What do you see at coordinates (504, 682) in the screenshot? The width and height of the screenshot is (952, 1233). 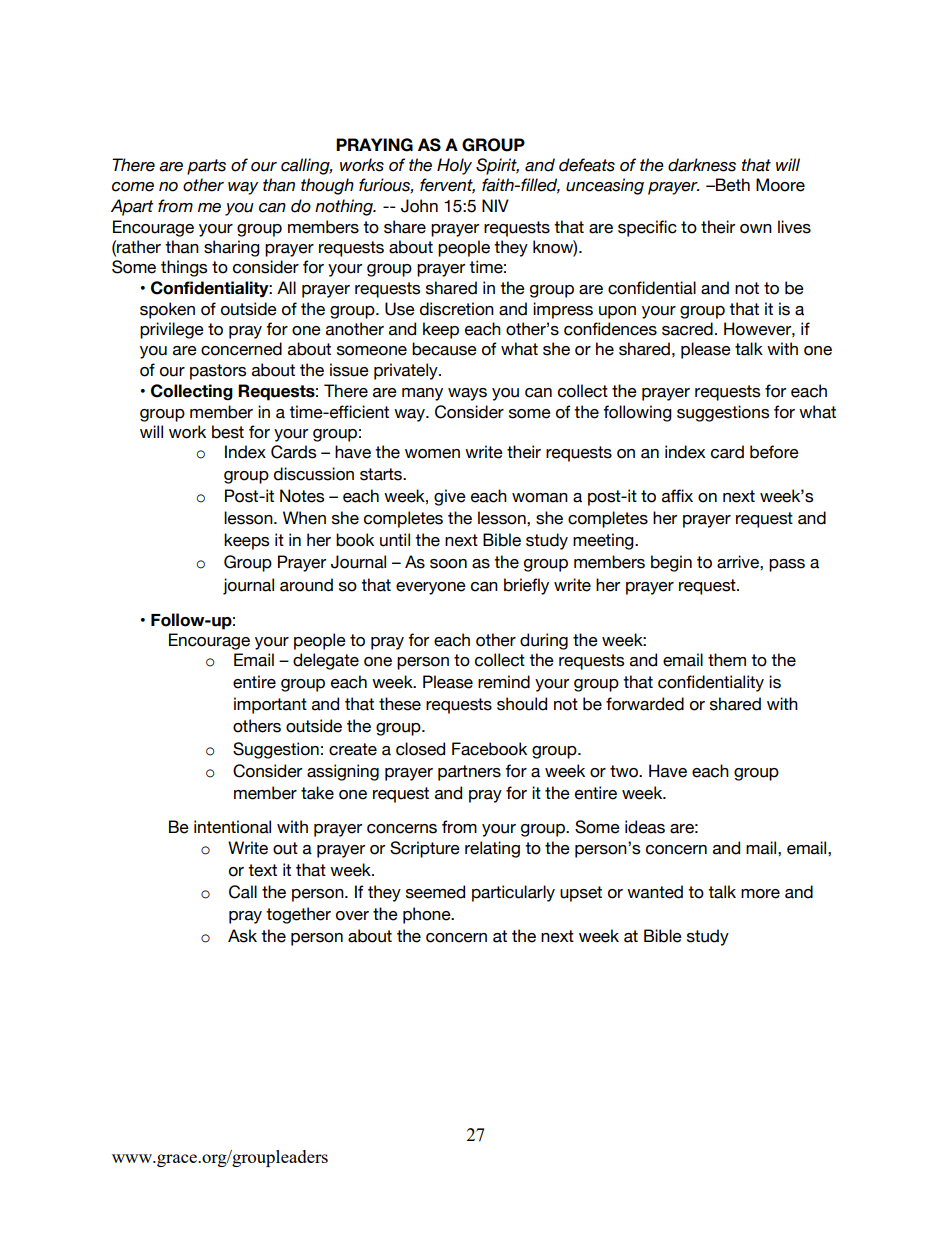 I see `remind` at bounding box center [504, 682].
